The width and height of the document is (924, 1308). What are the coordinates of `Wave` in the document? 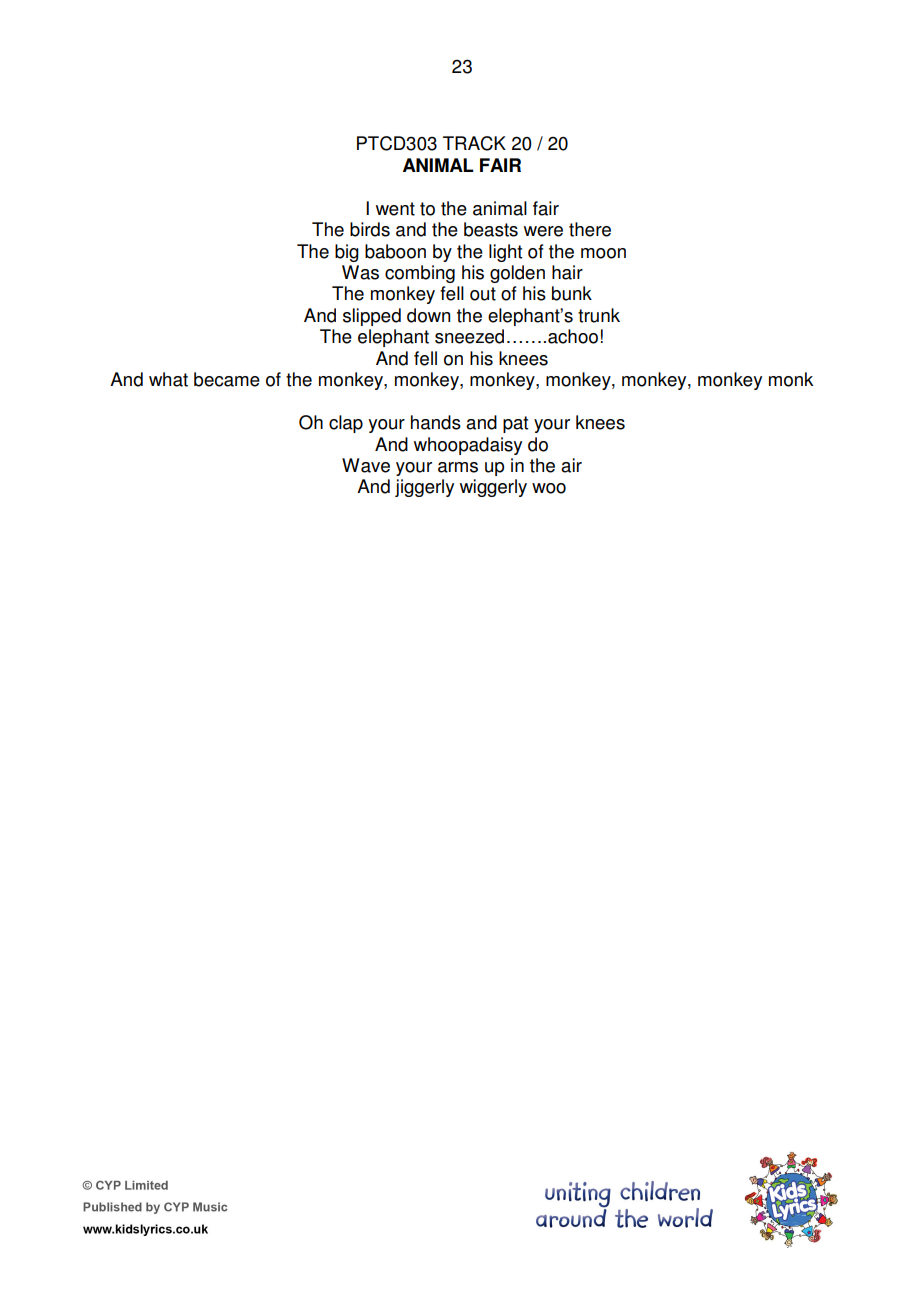 It's located at (366, 465).
